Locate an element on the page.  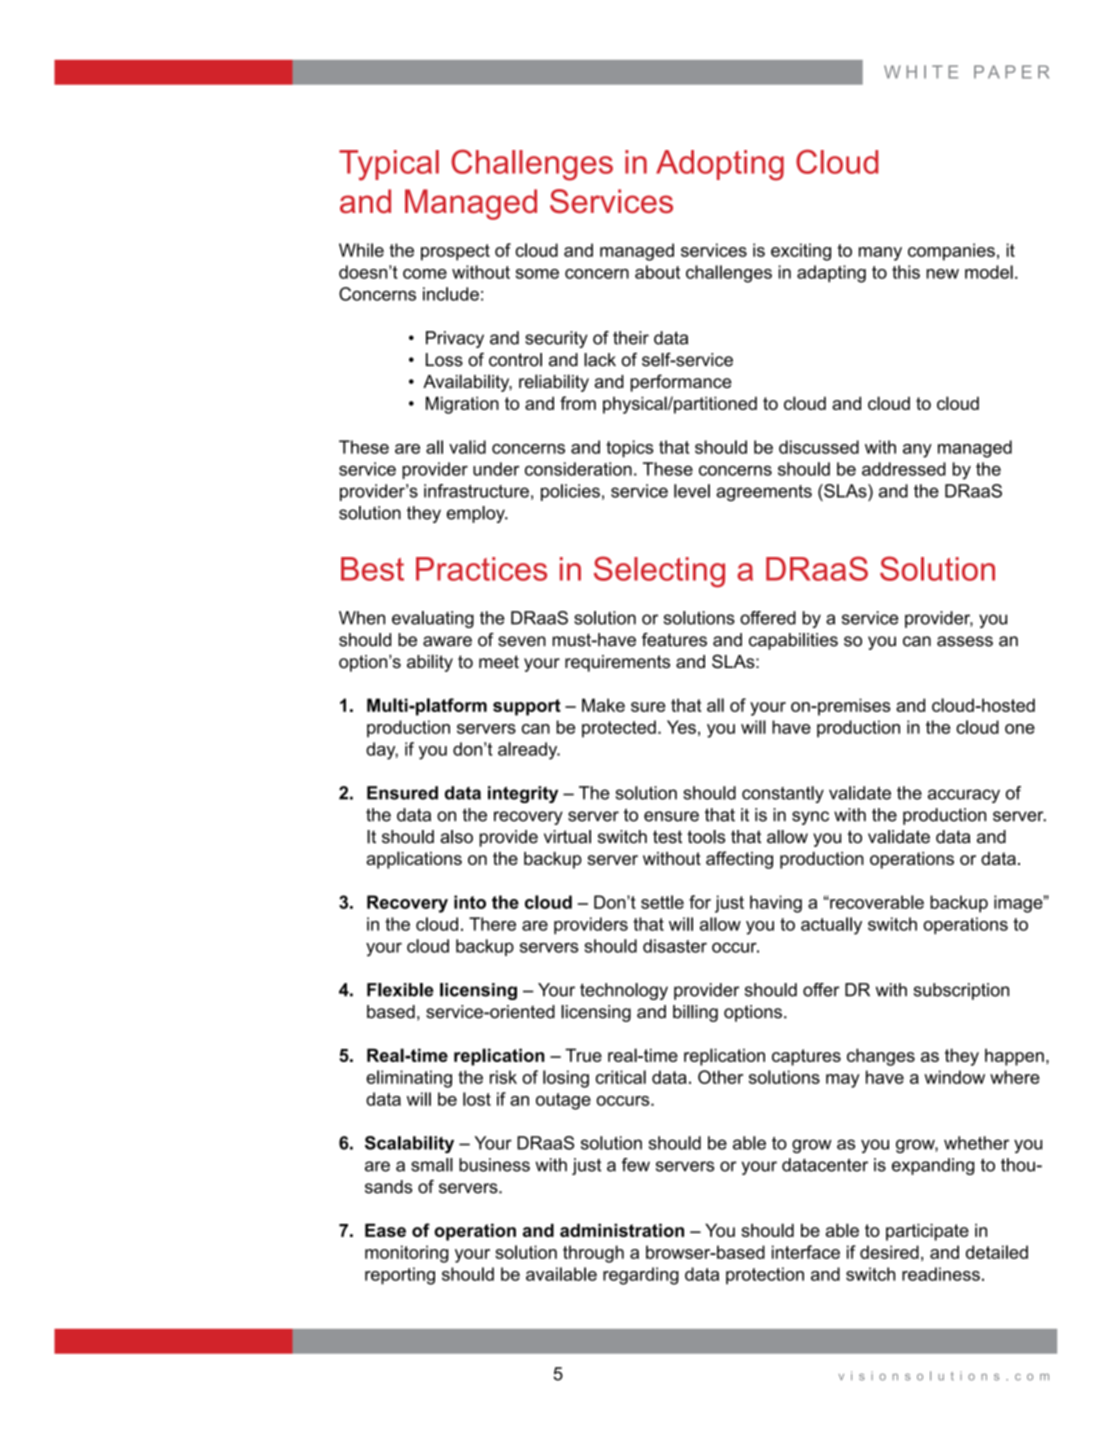
monitoring is located at coordinates (406, 1254).
